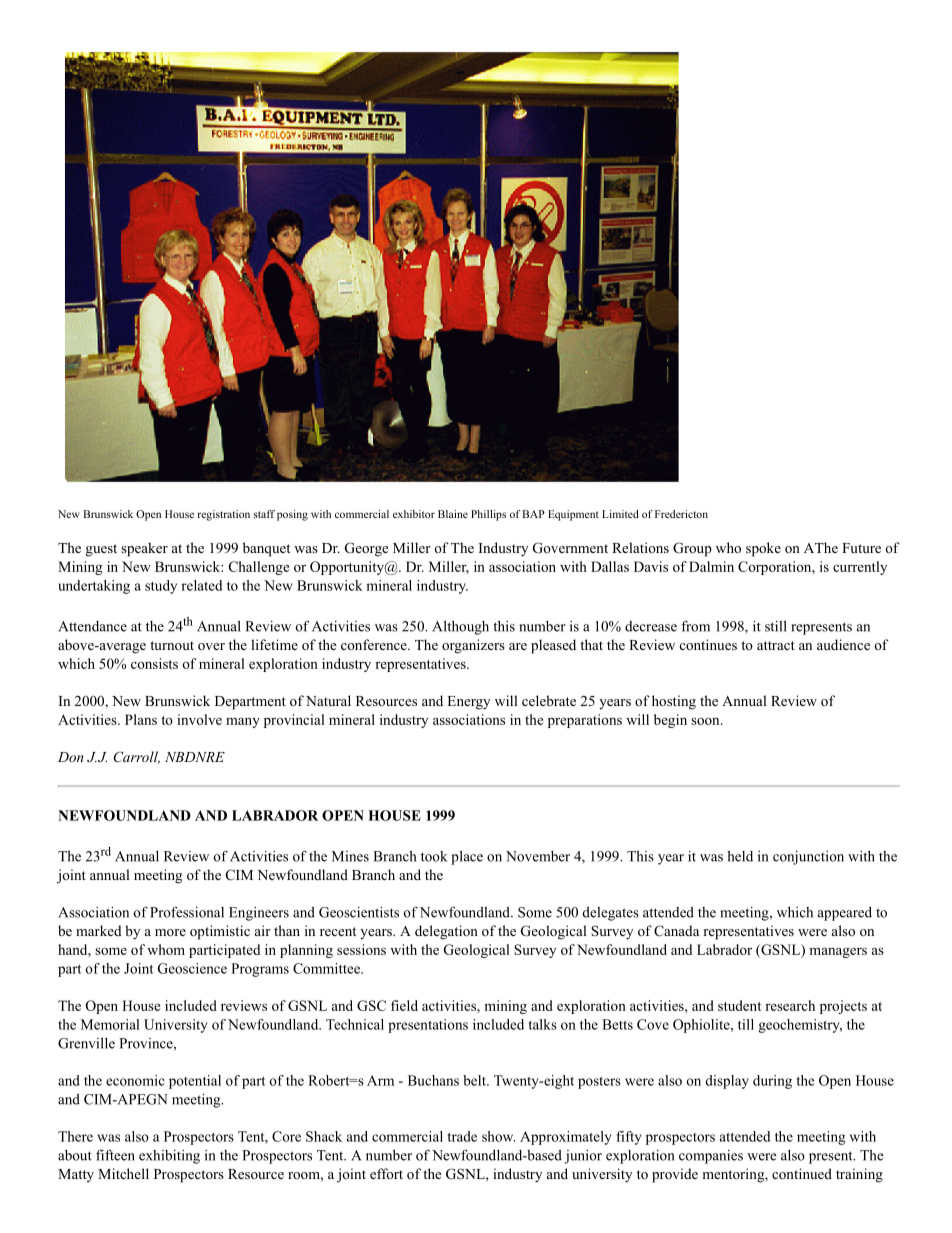 Image resolution: width=952 pixels, height=1233 pixels. Describe the element at coordinates (187, 912) in the document. I see `Professional` at that location.
